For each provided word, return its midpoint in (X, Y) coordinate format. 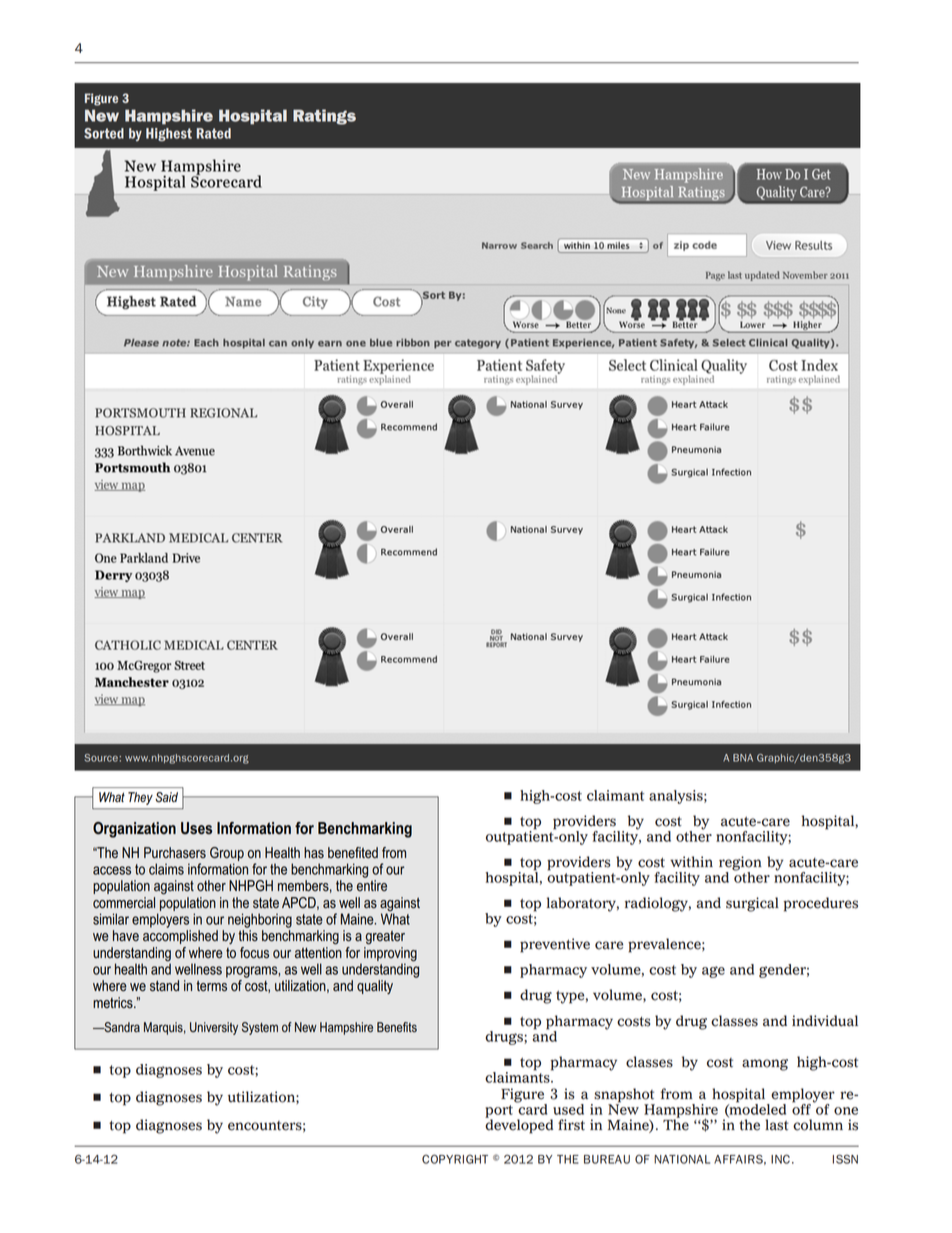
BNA (743, 758)
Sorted (104, 133)
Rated (214, 133)
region (740, 864)
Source (102, 758)
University (214, 1028)
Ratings (324, 117)
